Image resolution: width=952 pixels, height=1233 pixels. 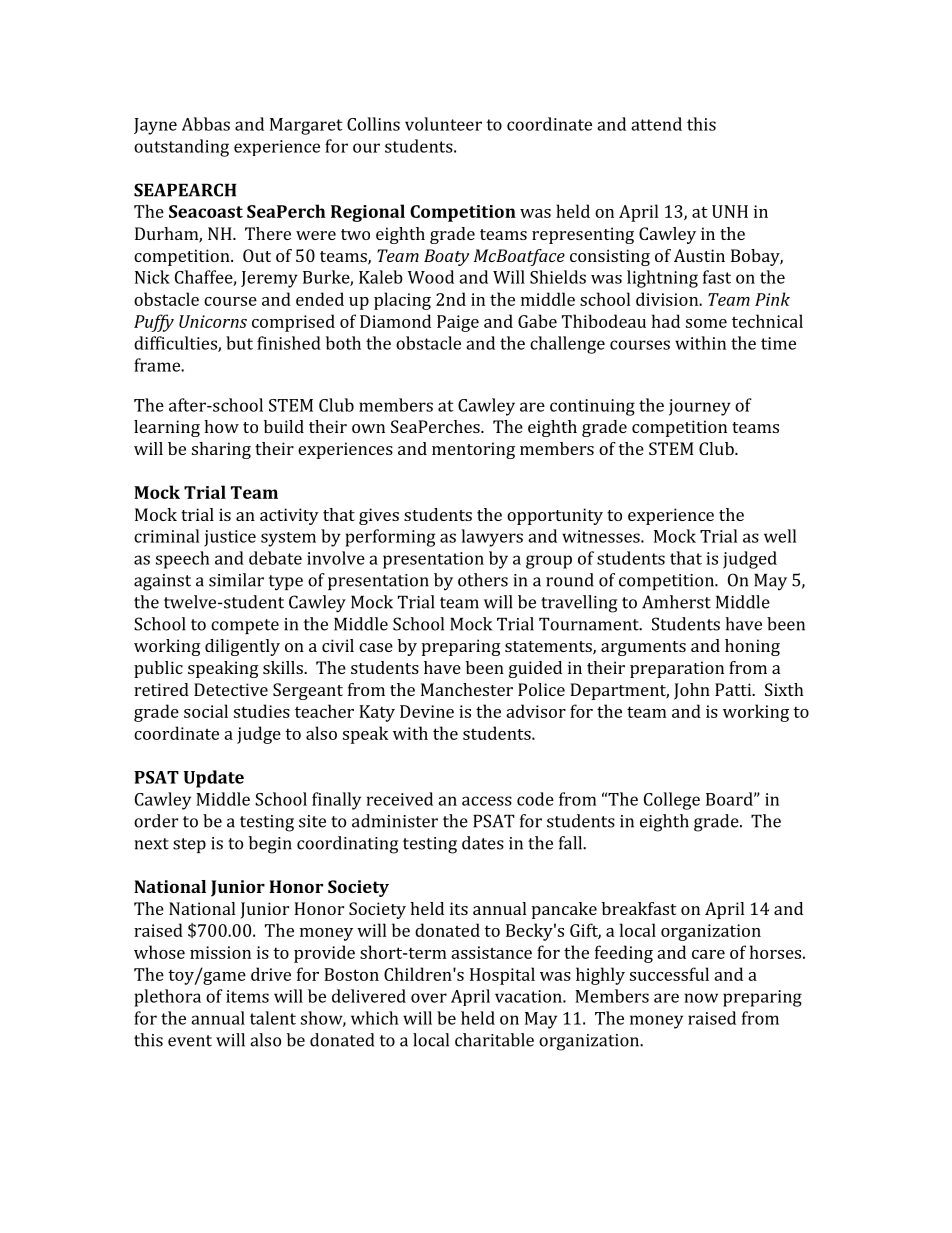 What do you see at coordinates (443, 124) in the image?
I see `volunteer` at bounding box center [443, 124].
